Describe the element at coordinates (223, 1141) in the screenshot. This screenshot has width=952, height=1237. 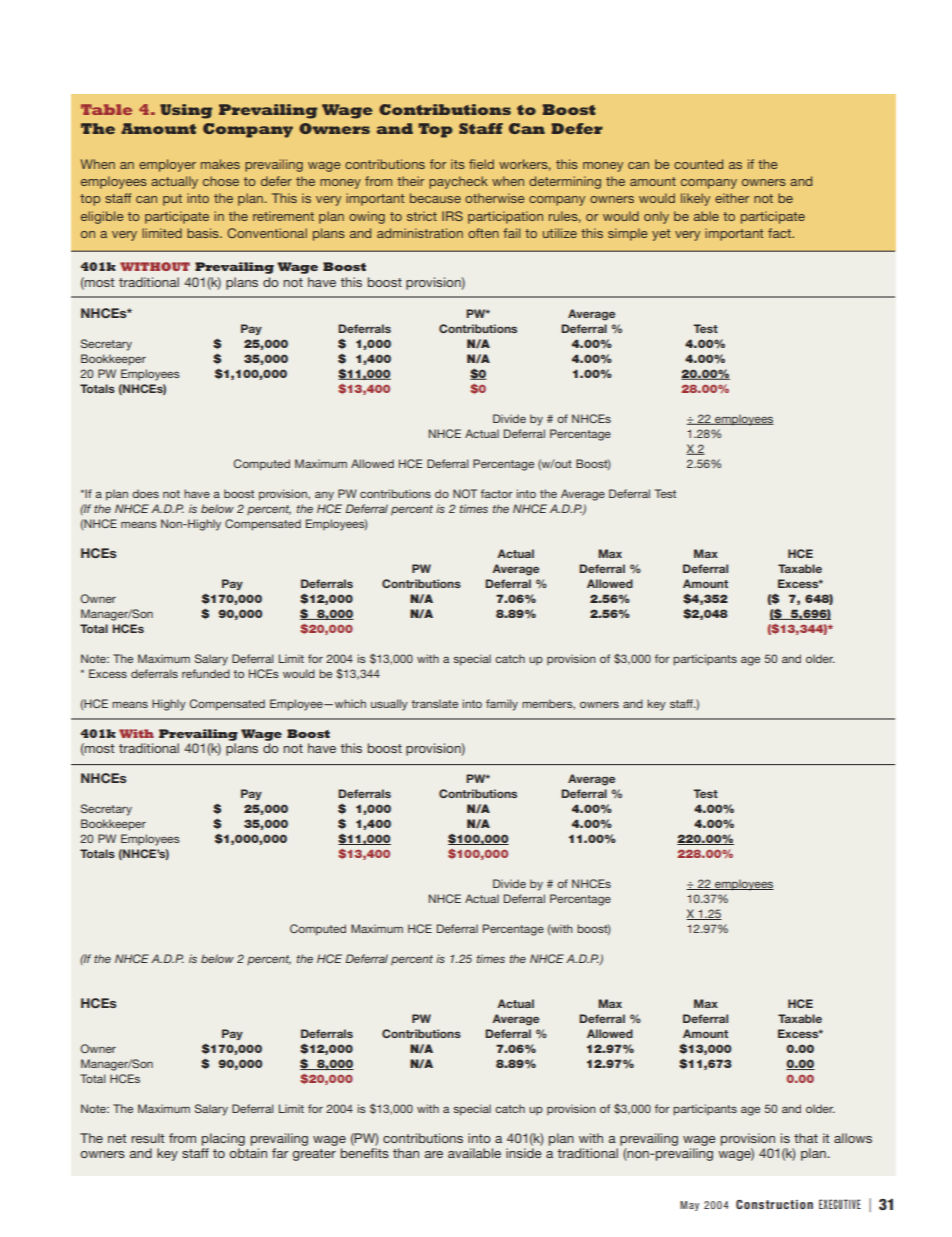
I see `placing` at that location.
